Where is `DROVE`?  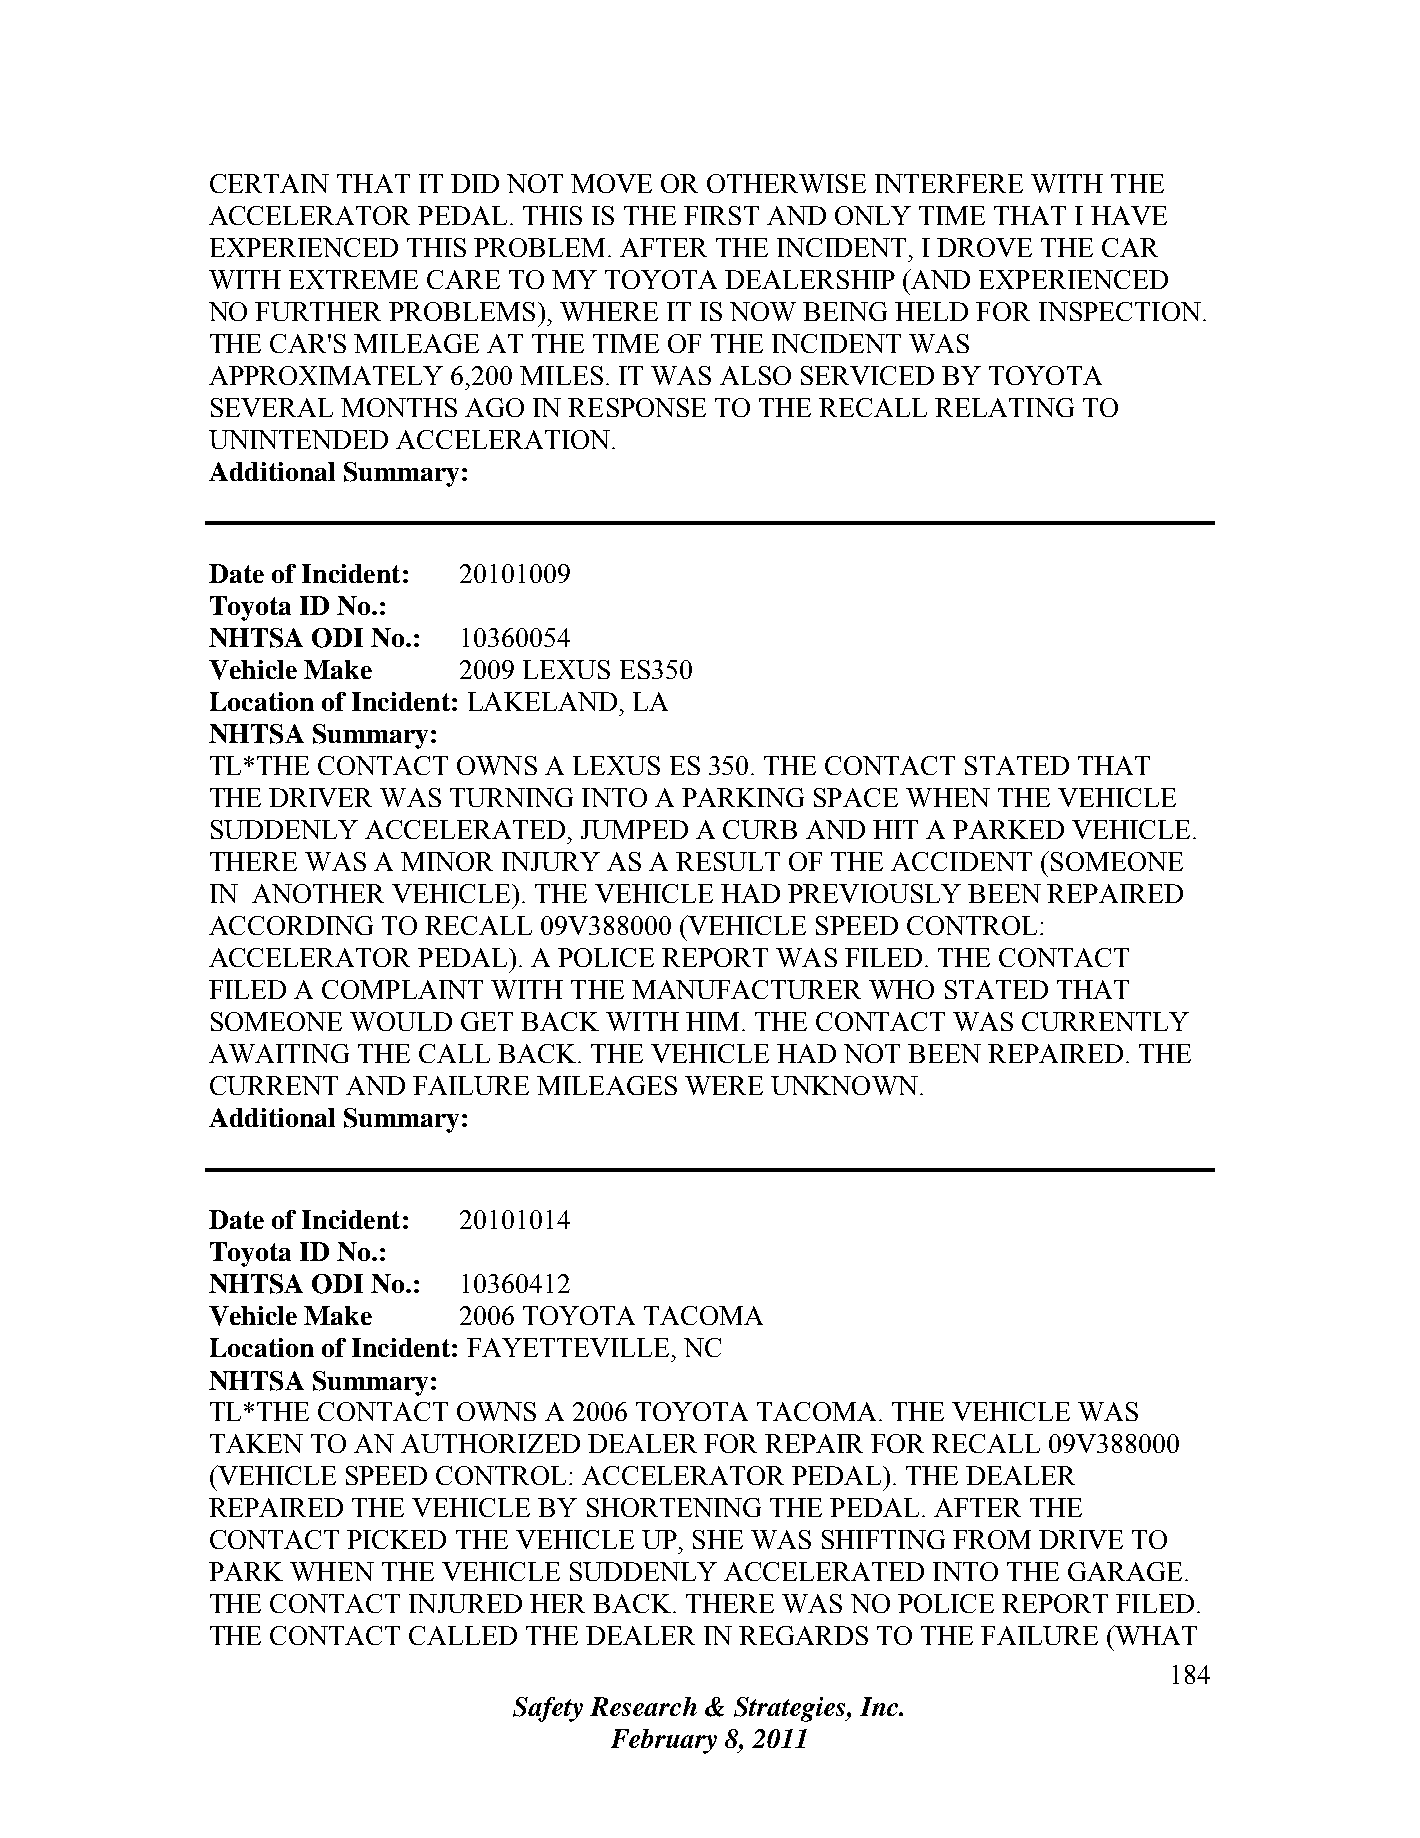
DROVE is located at coordinates (984, 247).
